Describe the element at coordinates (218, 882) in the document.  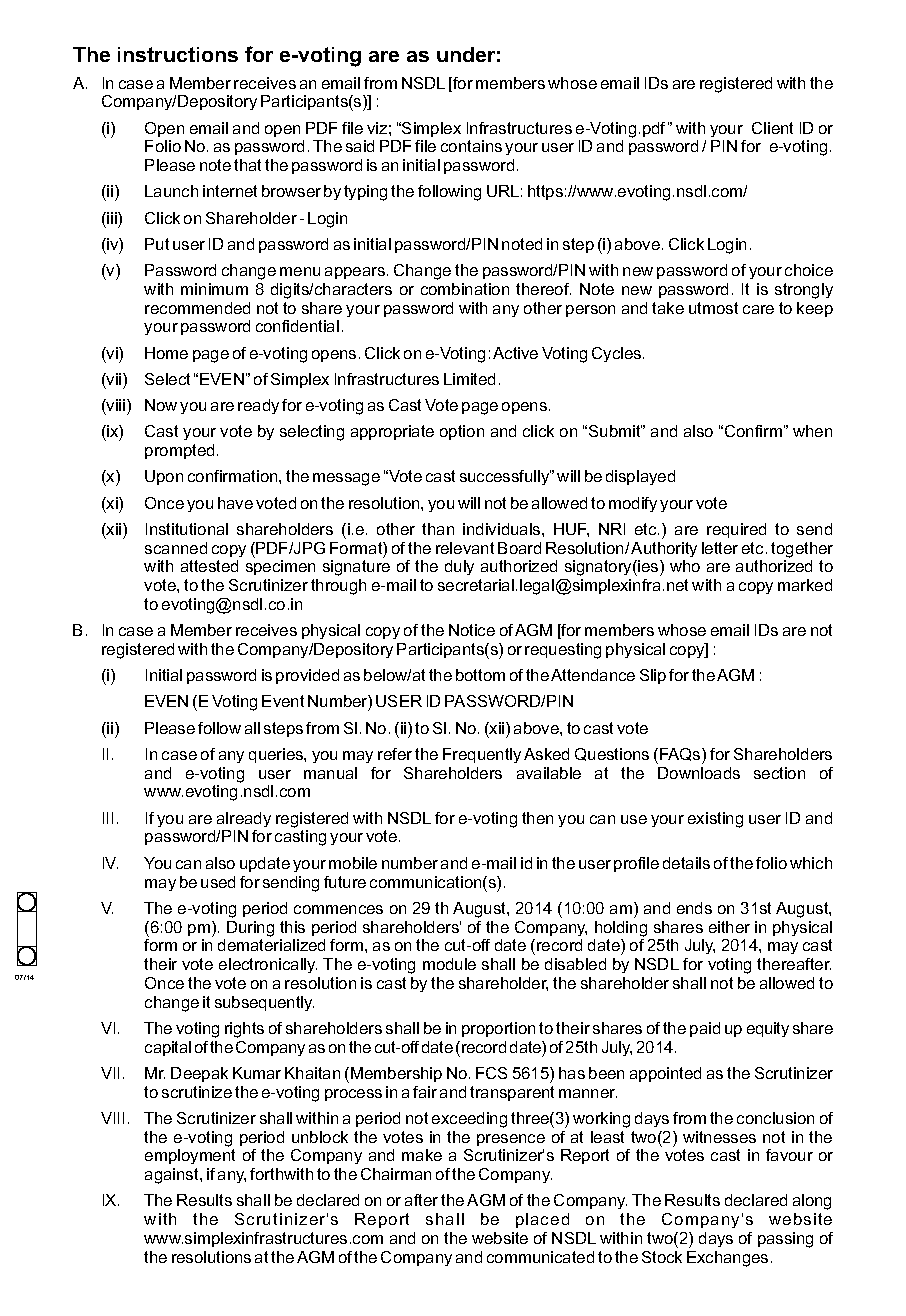
I see `used` at that location.
